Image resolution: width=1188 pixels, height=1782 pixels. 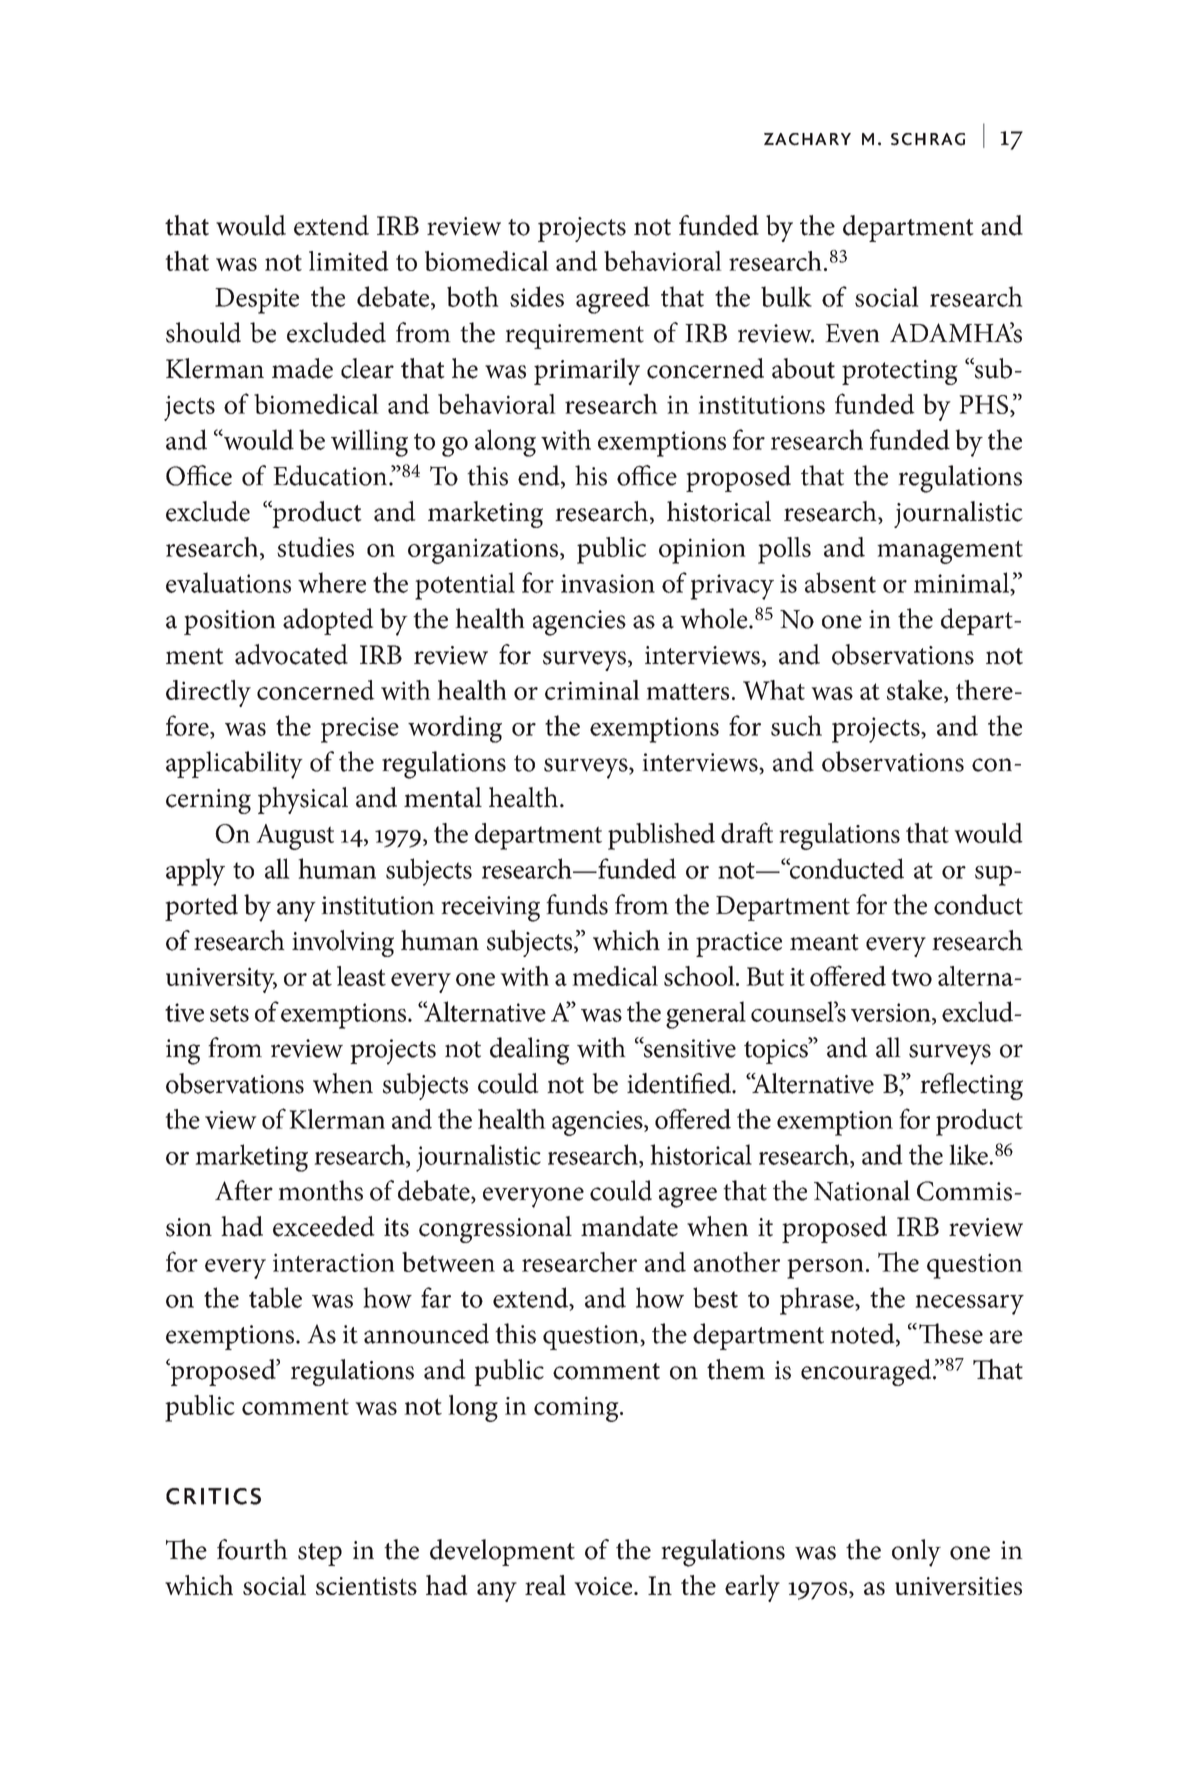 What do you see at coordinates (824, 942) in the screenshot?
I see `meant` at bounding box center [824, 942].
